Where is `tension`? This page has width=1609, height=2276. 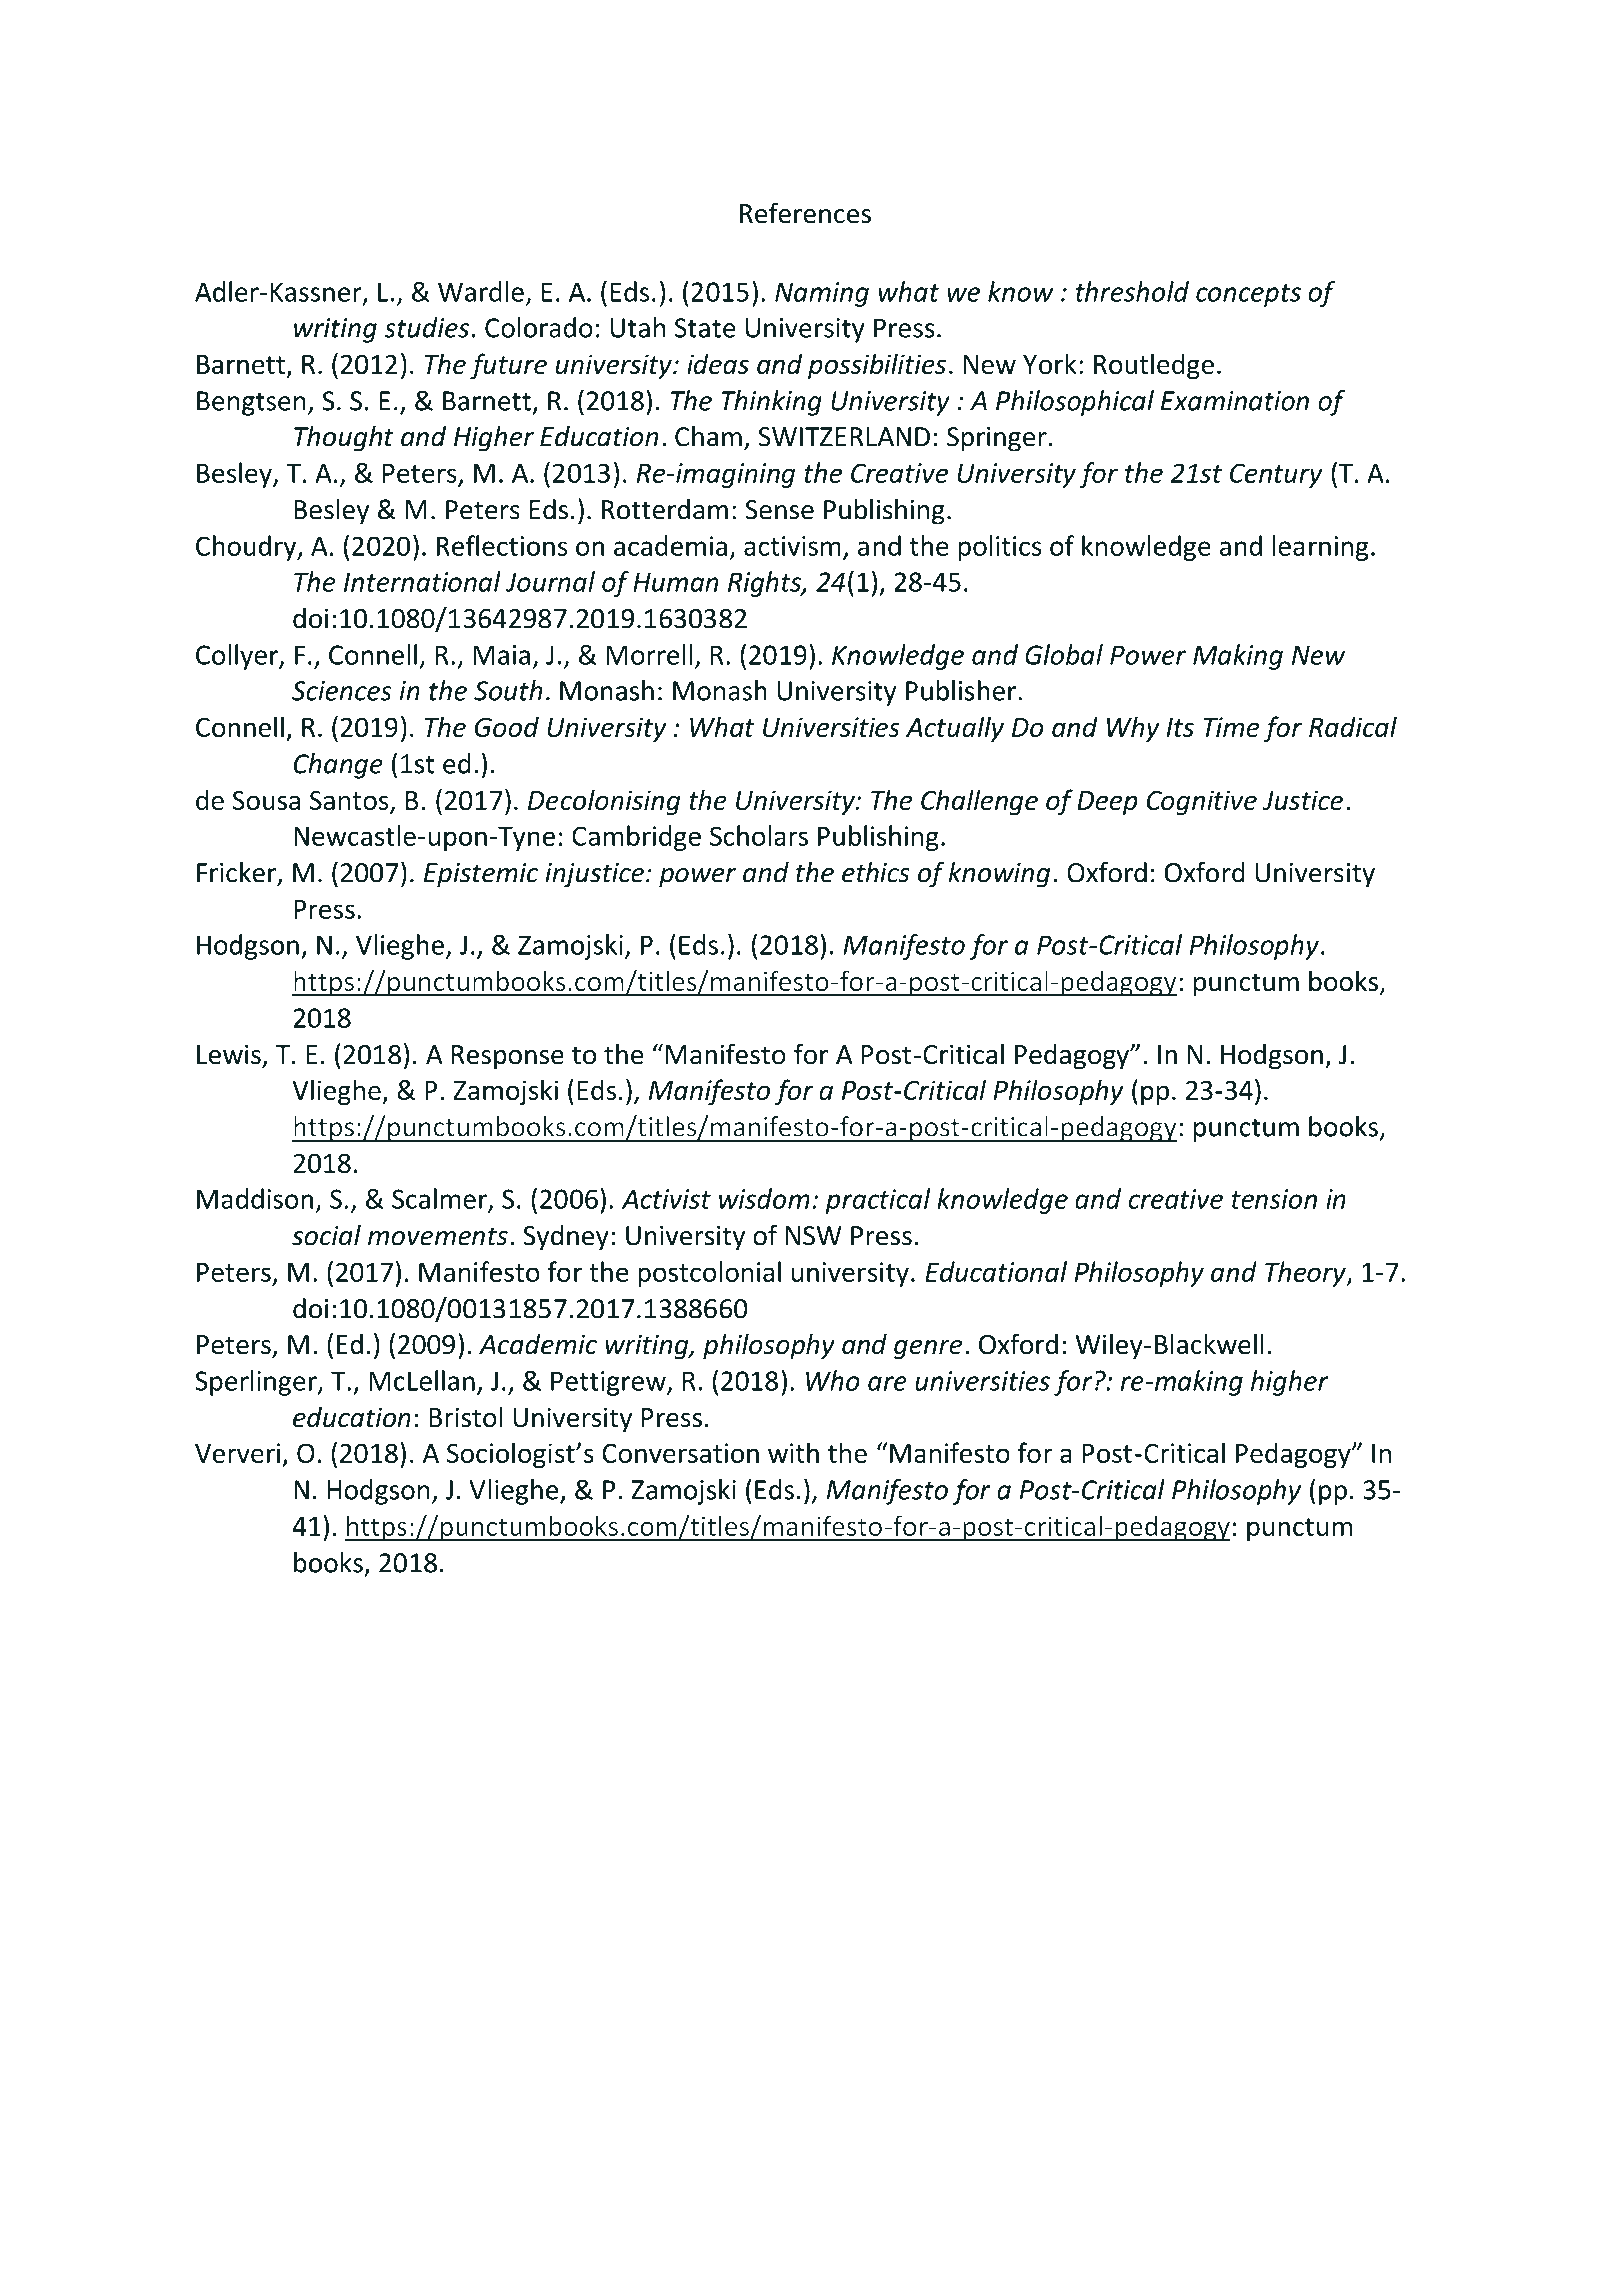 tension is located at coordinates (1274, 1199).
